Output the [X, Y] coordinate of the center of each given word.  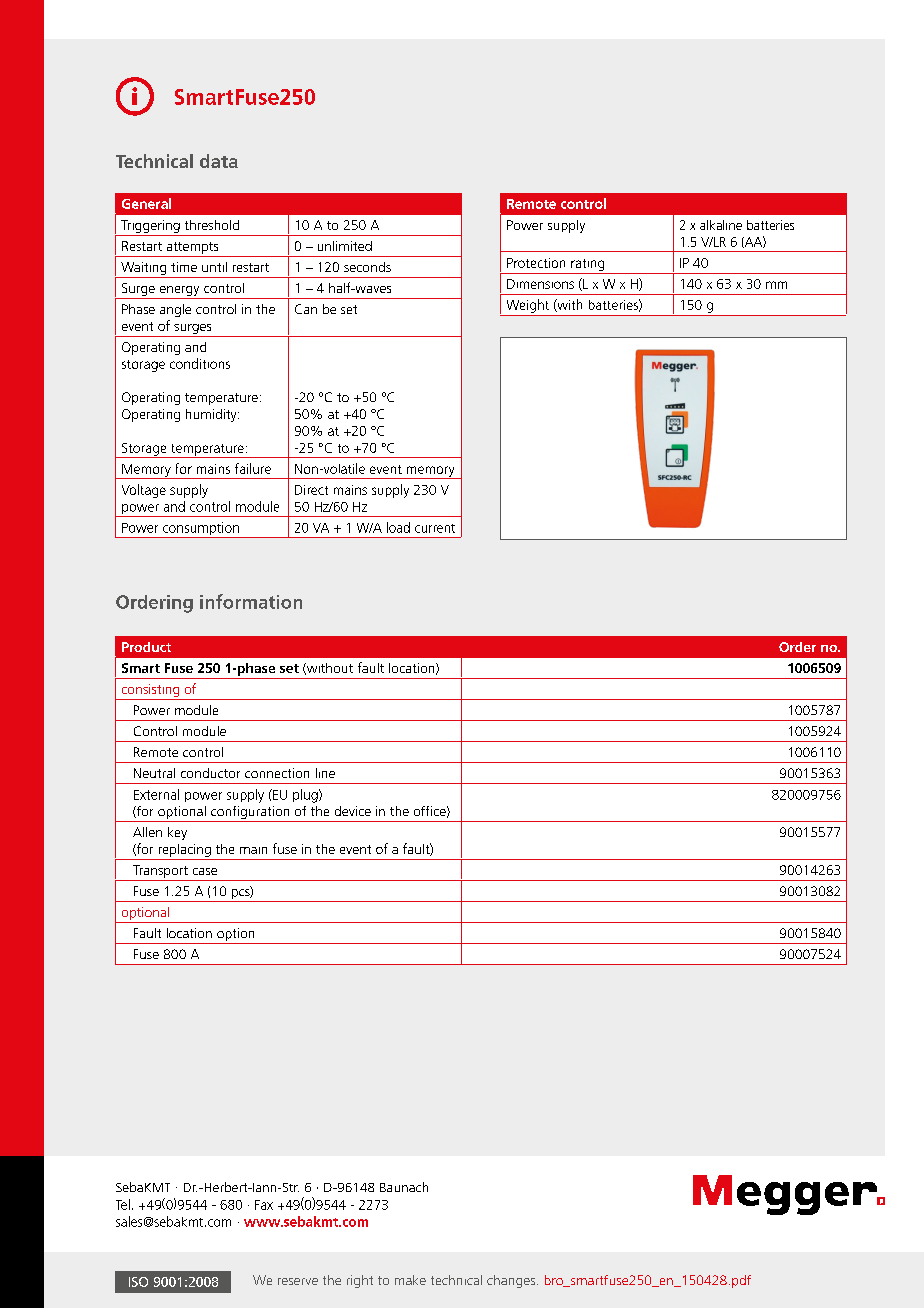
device [353, 811]
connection [277, 773]
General [146, 203]
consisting [150, 692]
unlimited [345, 246]
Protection [536, 263]
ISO [138, 1282]
